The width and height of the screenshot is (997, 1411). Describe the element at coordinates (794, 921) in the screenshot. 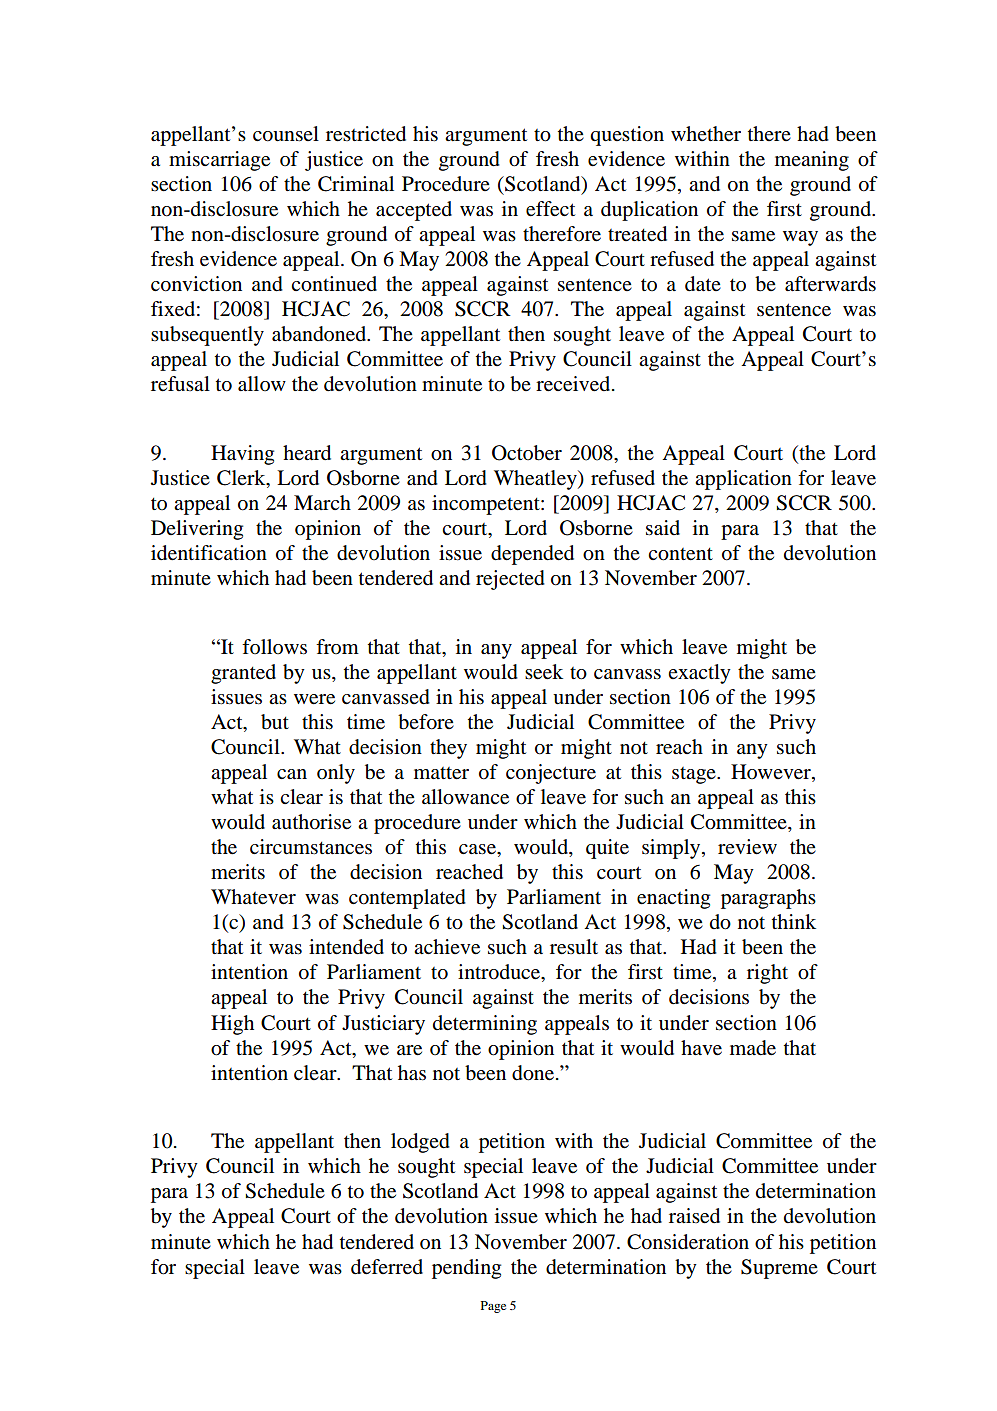

I see `think` at that location.
